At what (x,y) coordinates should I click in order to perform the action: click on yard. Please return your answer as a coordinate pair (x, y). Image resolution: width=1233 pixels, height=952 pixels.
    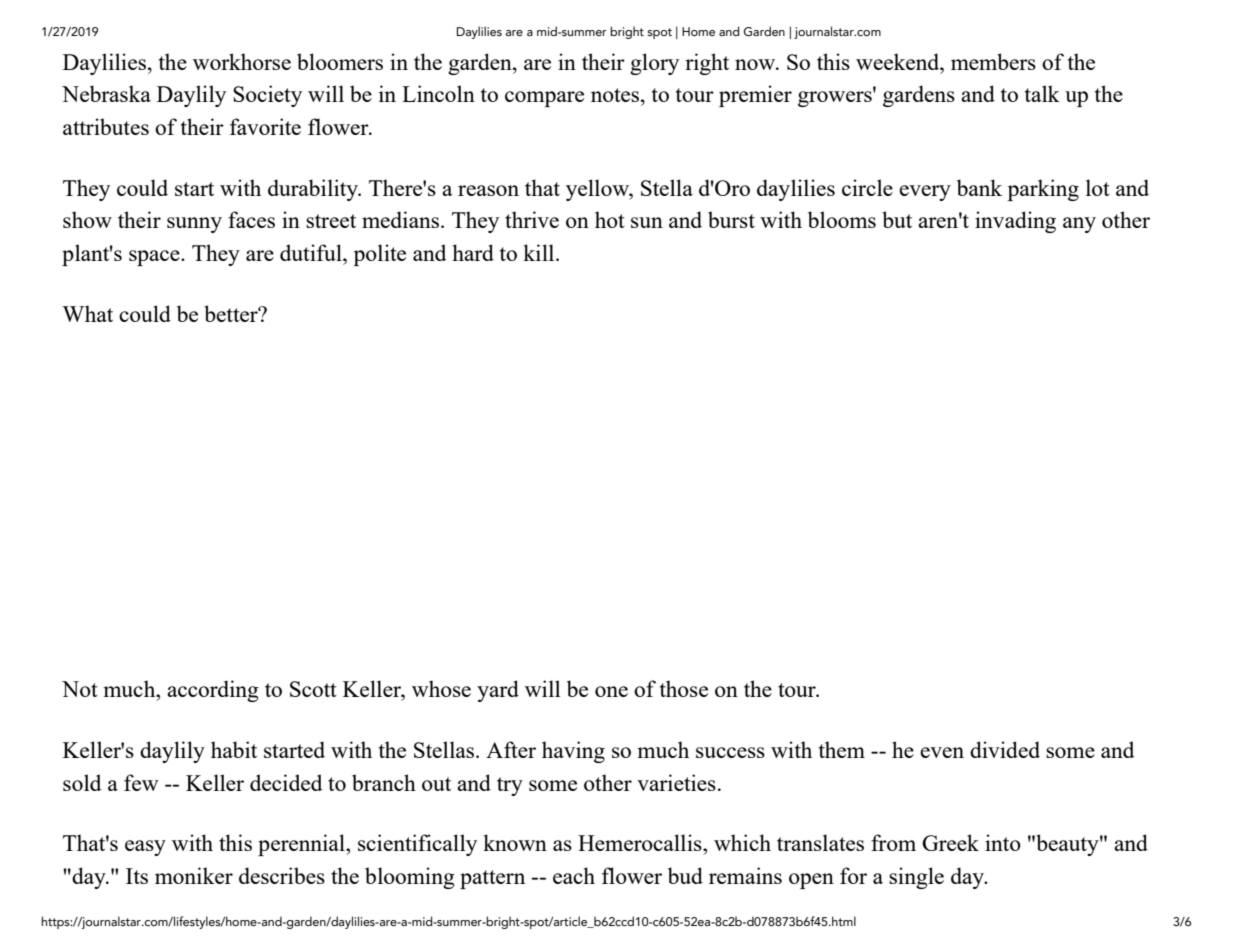
    Looking at the image, I should click on (498, 691).
